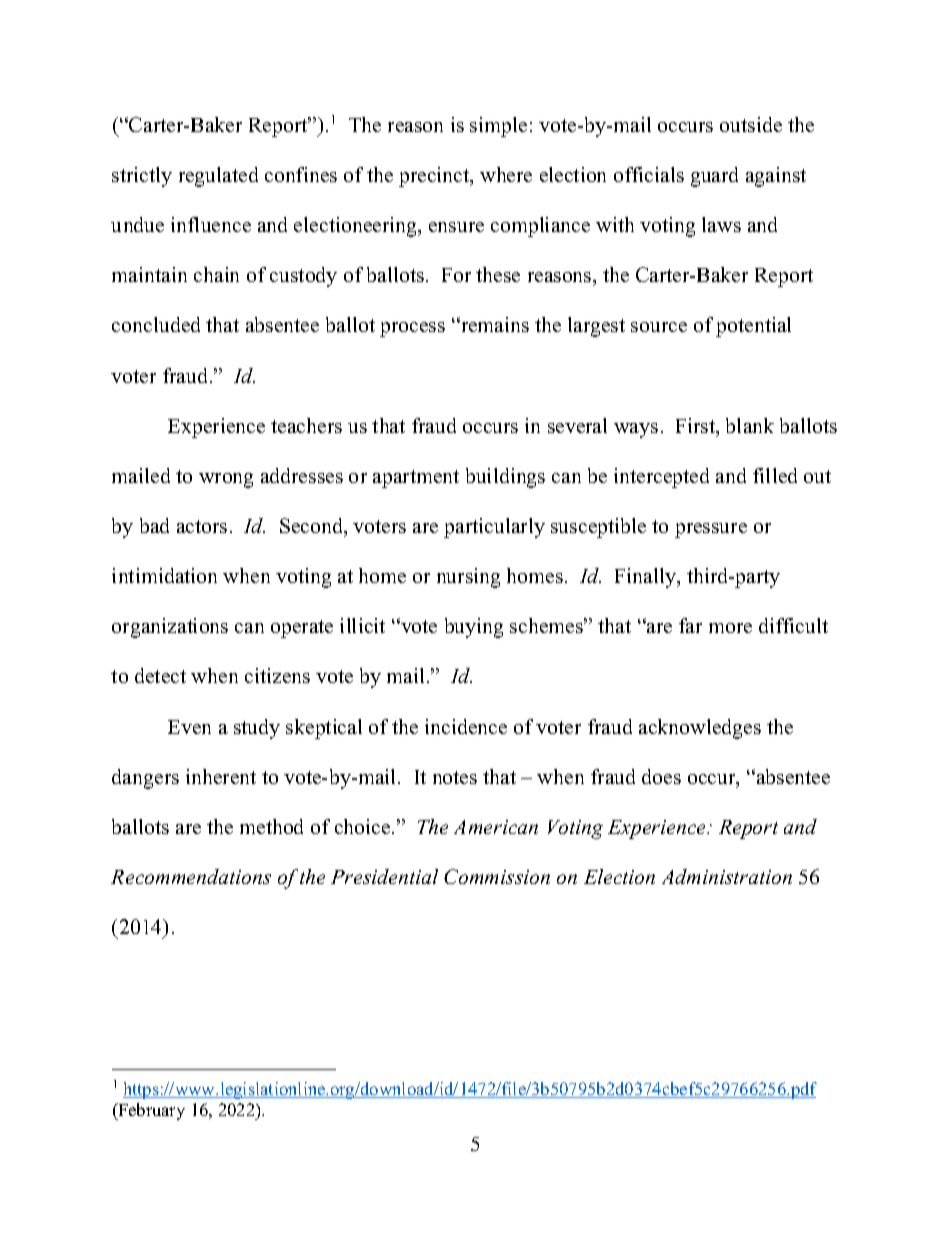  Describe the element at coordinates (714, 177) in the screenshot. I see `guard` at that location.
